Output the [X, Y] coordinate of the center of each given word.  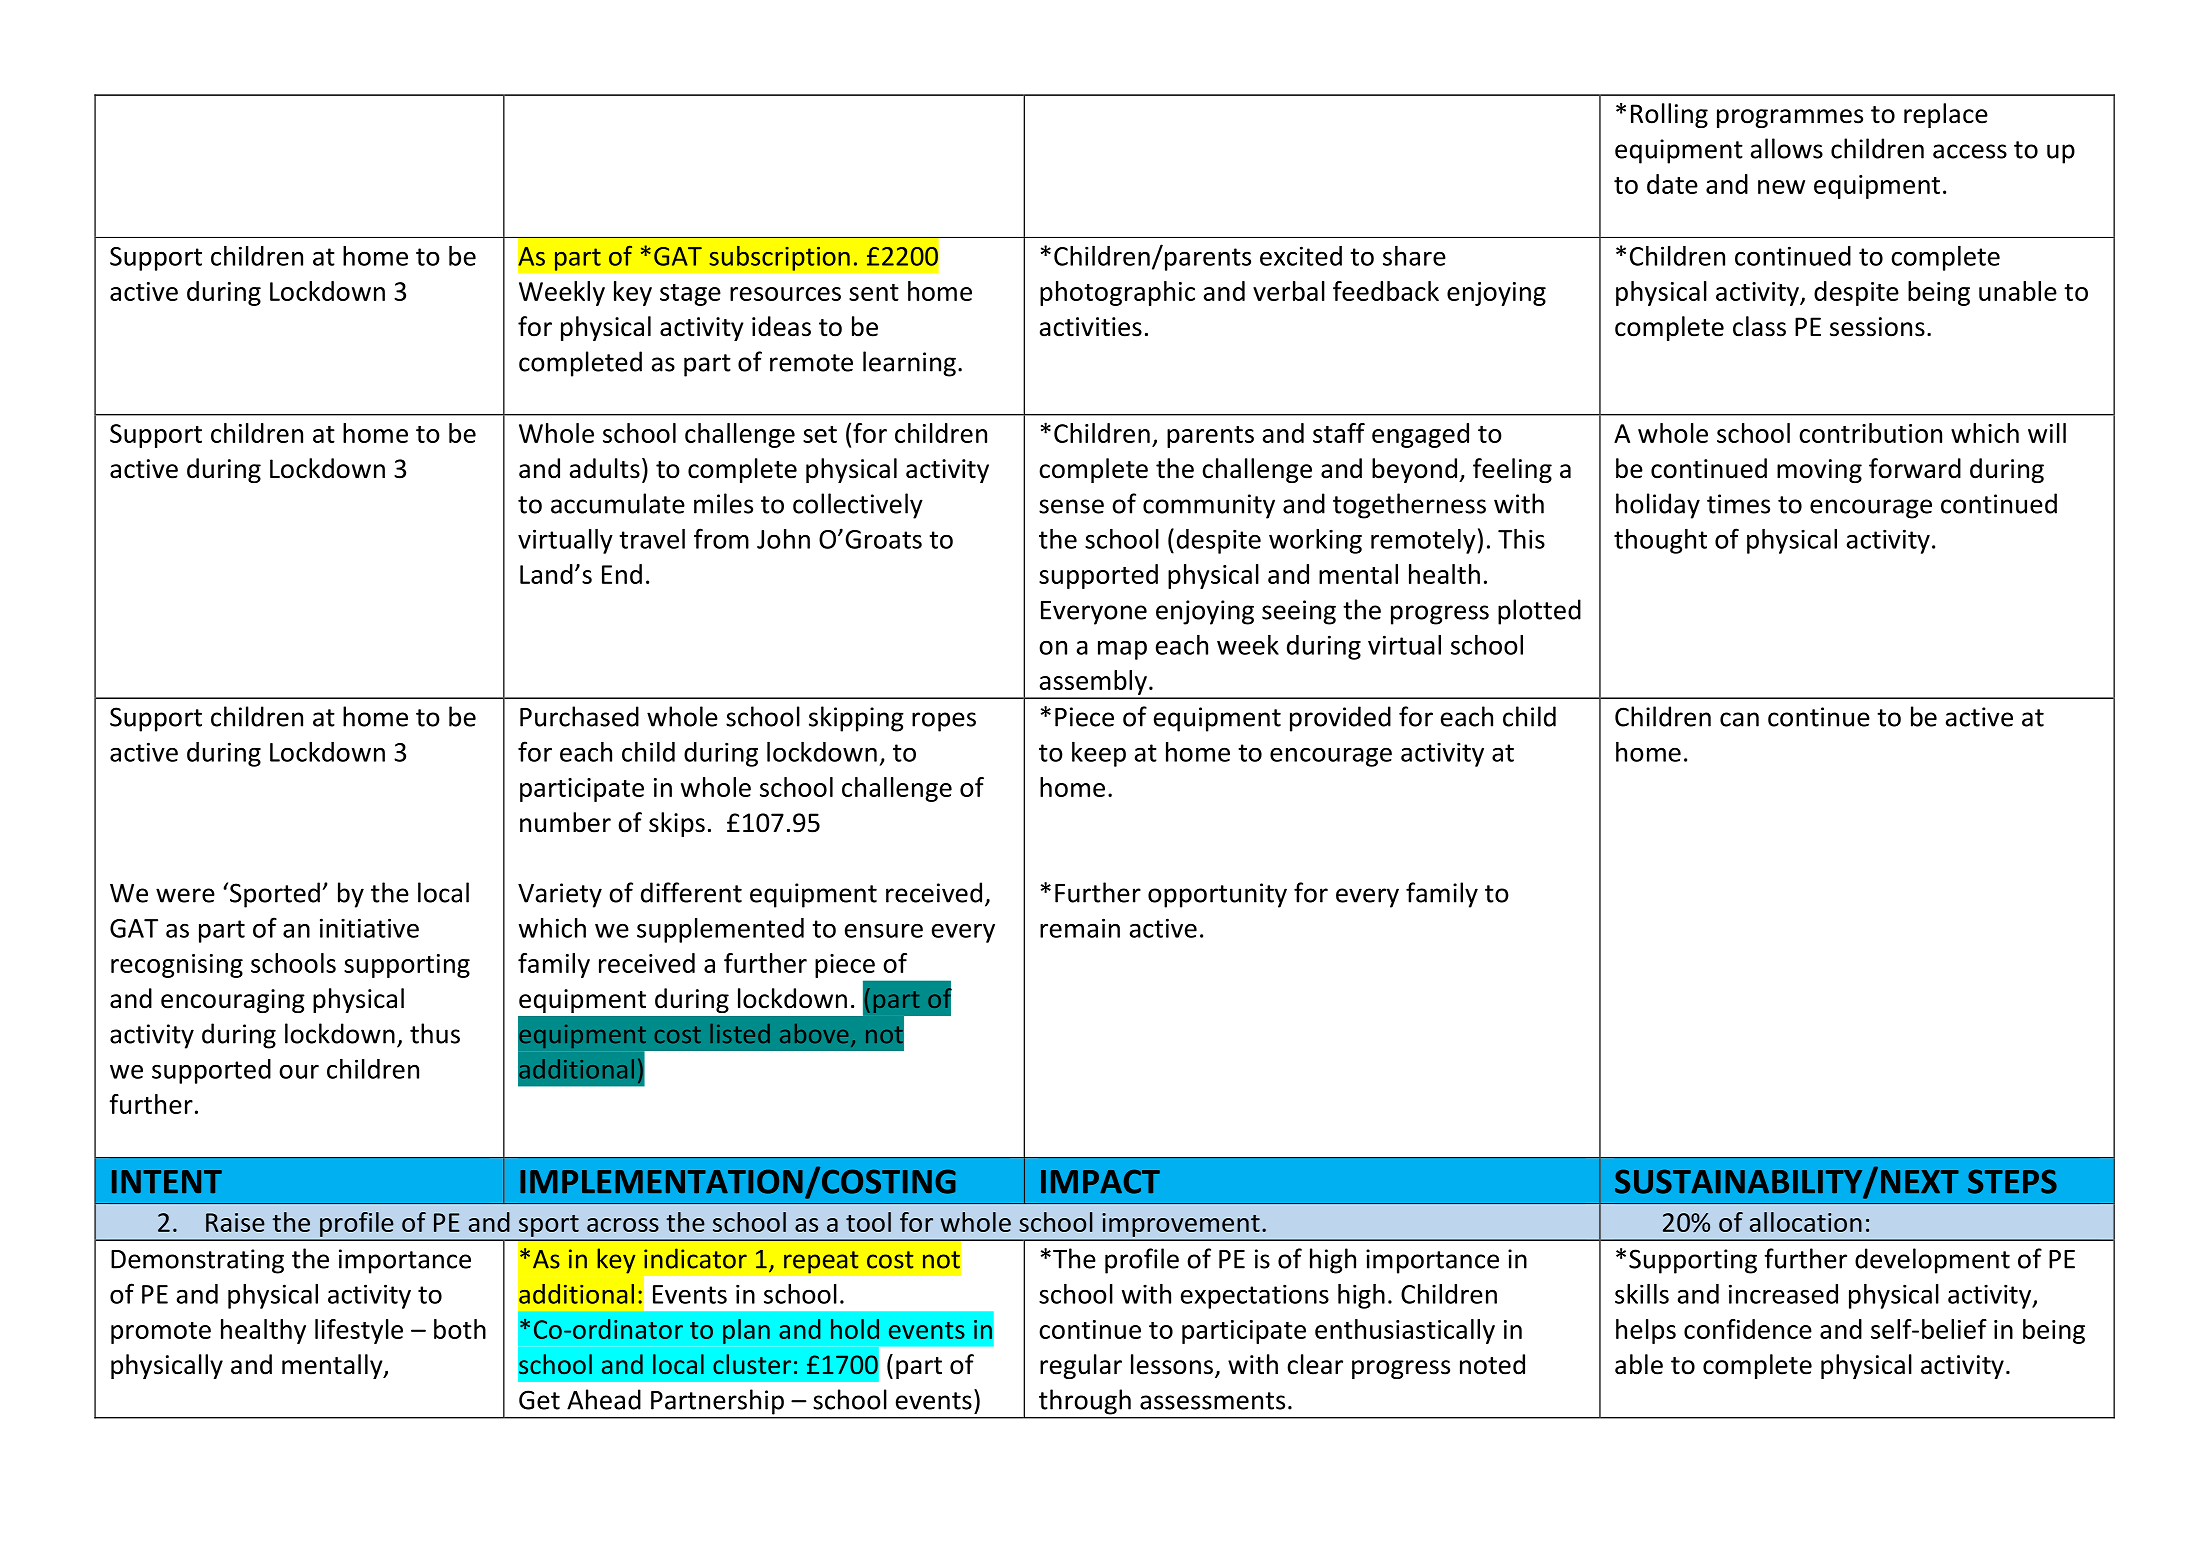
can [1739, 719]
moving [1819, 471]
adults [605, 468]
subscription [779, 258]
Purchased [579, 716]
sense [1071, 506]
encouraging [233, 1001]
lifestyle [359, 1331]
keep [1099, 754]
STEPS [2012, 1181]
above [814, 1033]
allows [1787, 148]
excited [1301, 256]
